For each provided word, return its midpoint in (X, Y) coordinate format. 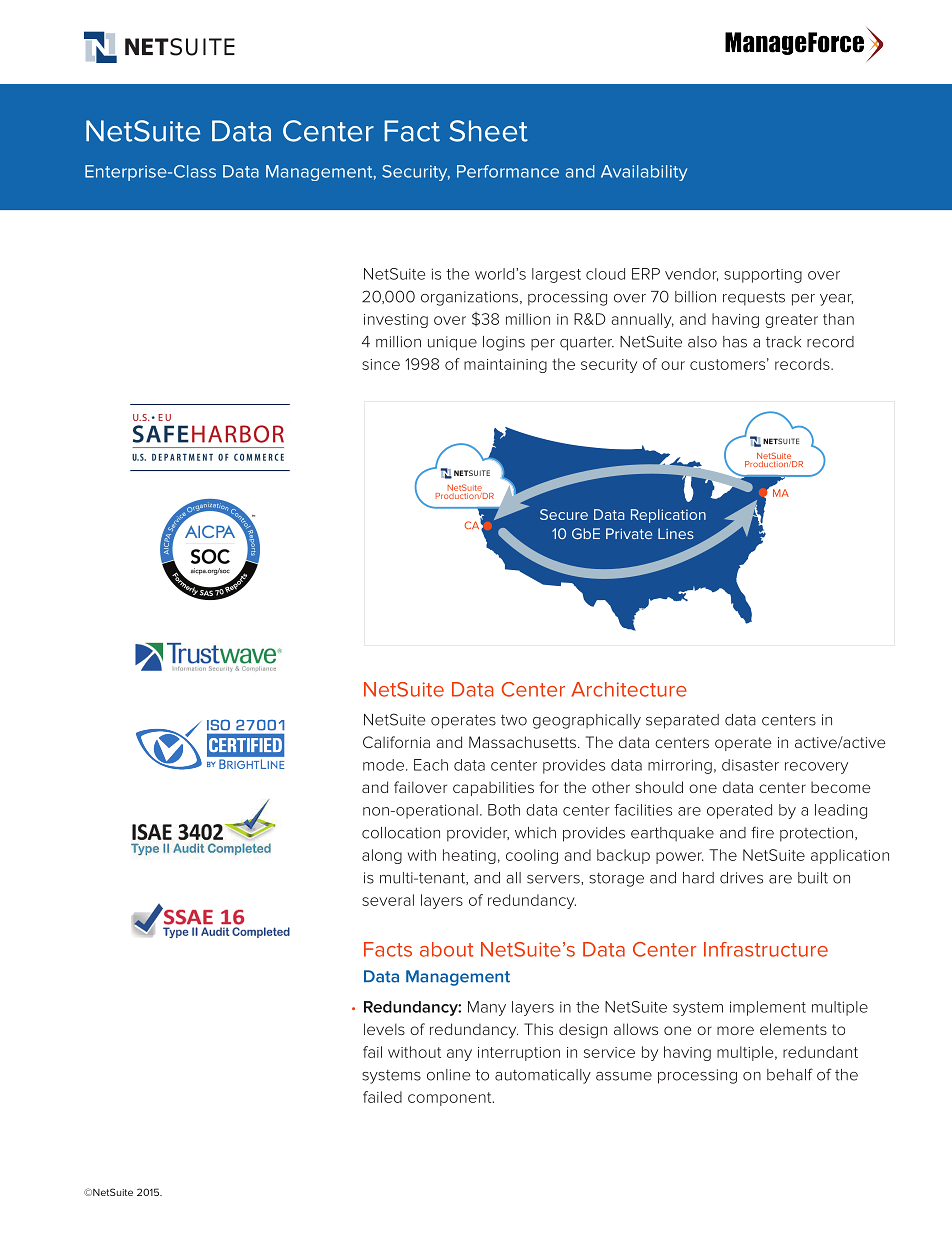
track (783, 342)
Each (431, 765)
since (381, 364)
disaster (750, 765)
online (448, 1075)
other (611, 787)
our (673, 365)
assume (624, 1076)
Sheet (489, 131)
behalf (790, 1074)
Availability (644, 173)
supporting (763, 276)
